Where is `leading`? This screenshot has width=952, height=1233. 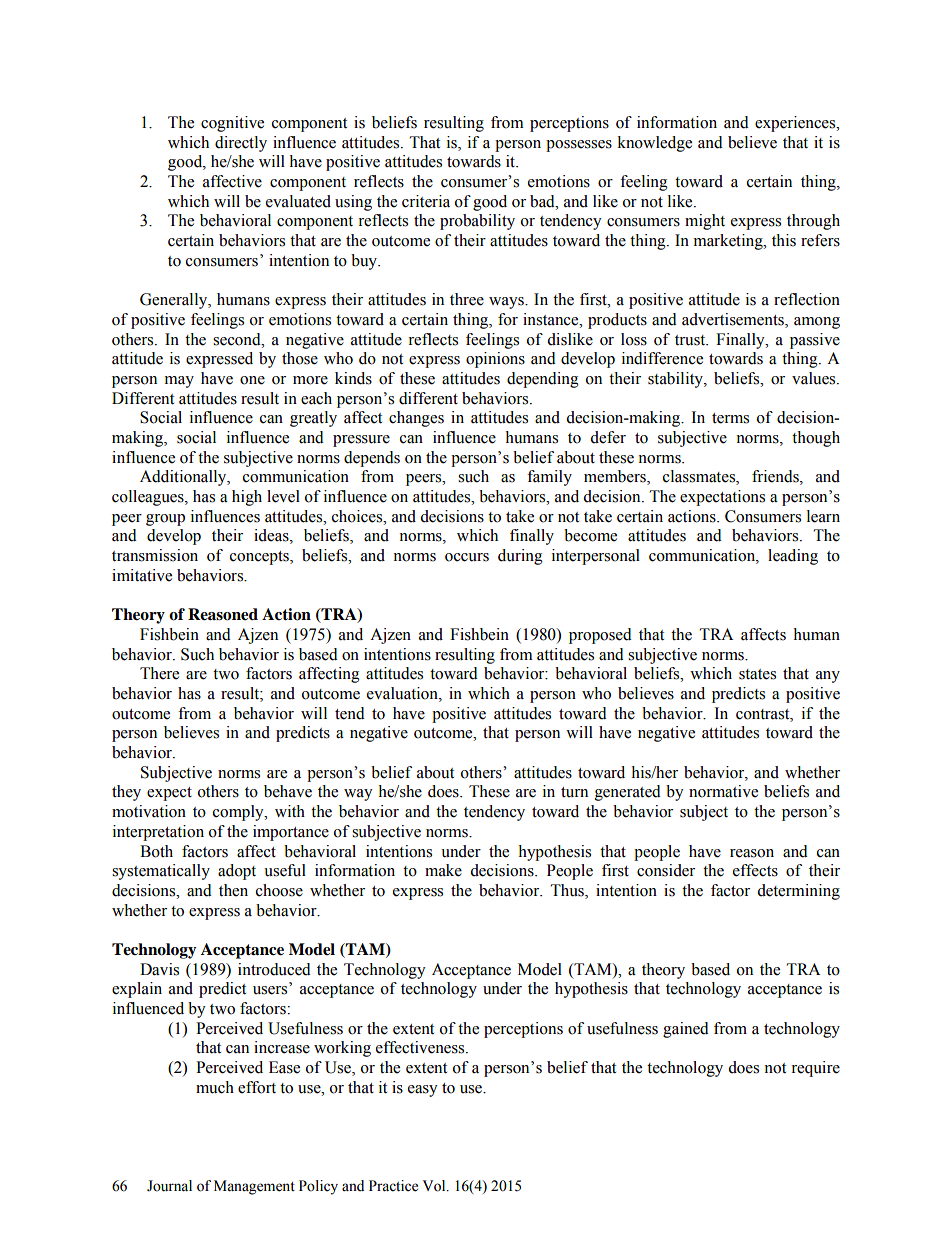
leading is located at coordinates (793, 557).
